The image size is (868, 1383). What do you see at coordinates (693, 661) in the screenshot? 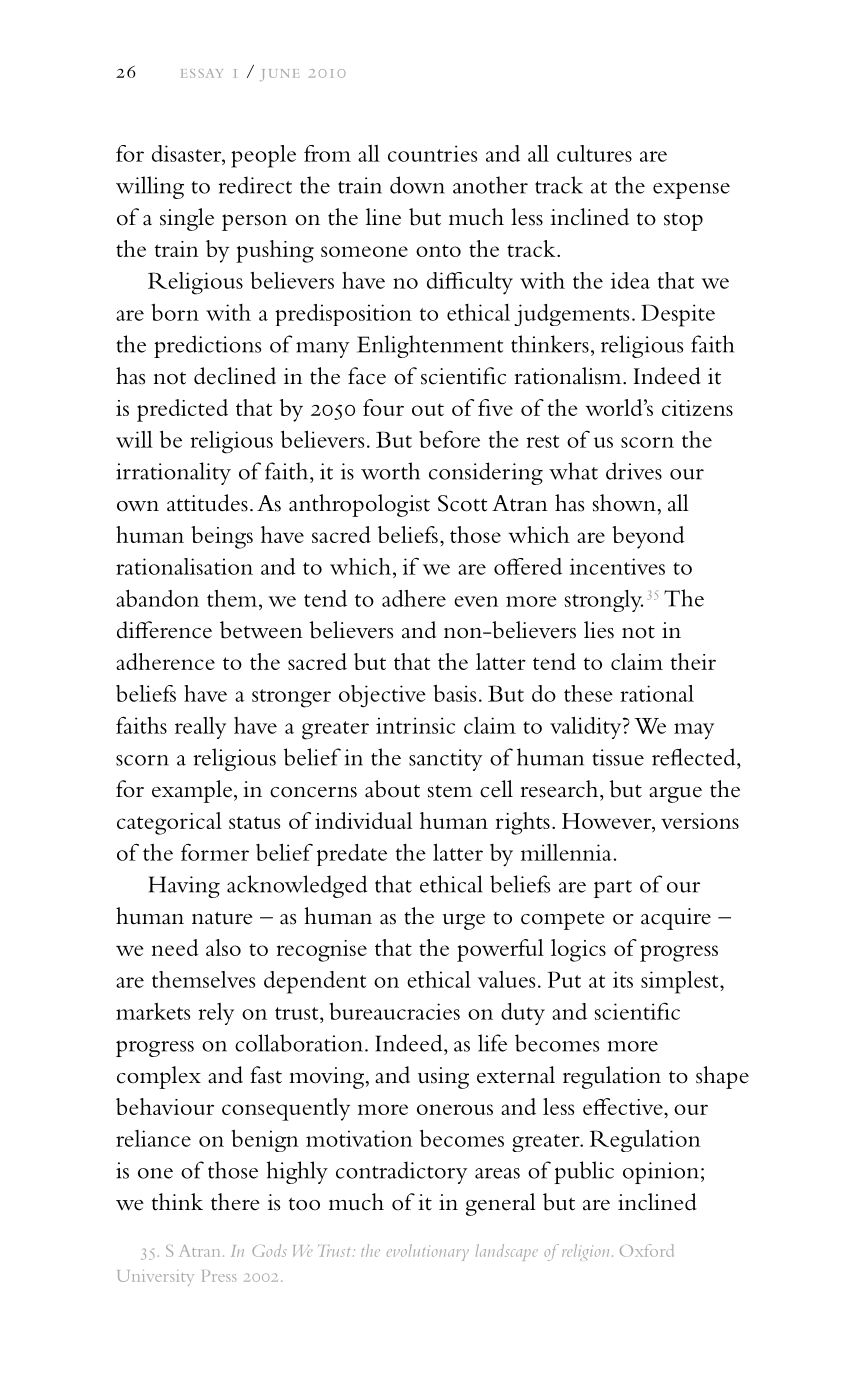
I see `their` at bounding box center [693, 661].
